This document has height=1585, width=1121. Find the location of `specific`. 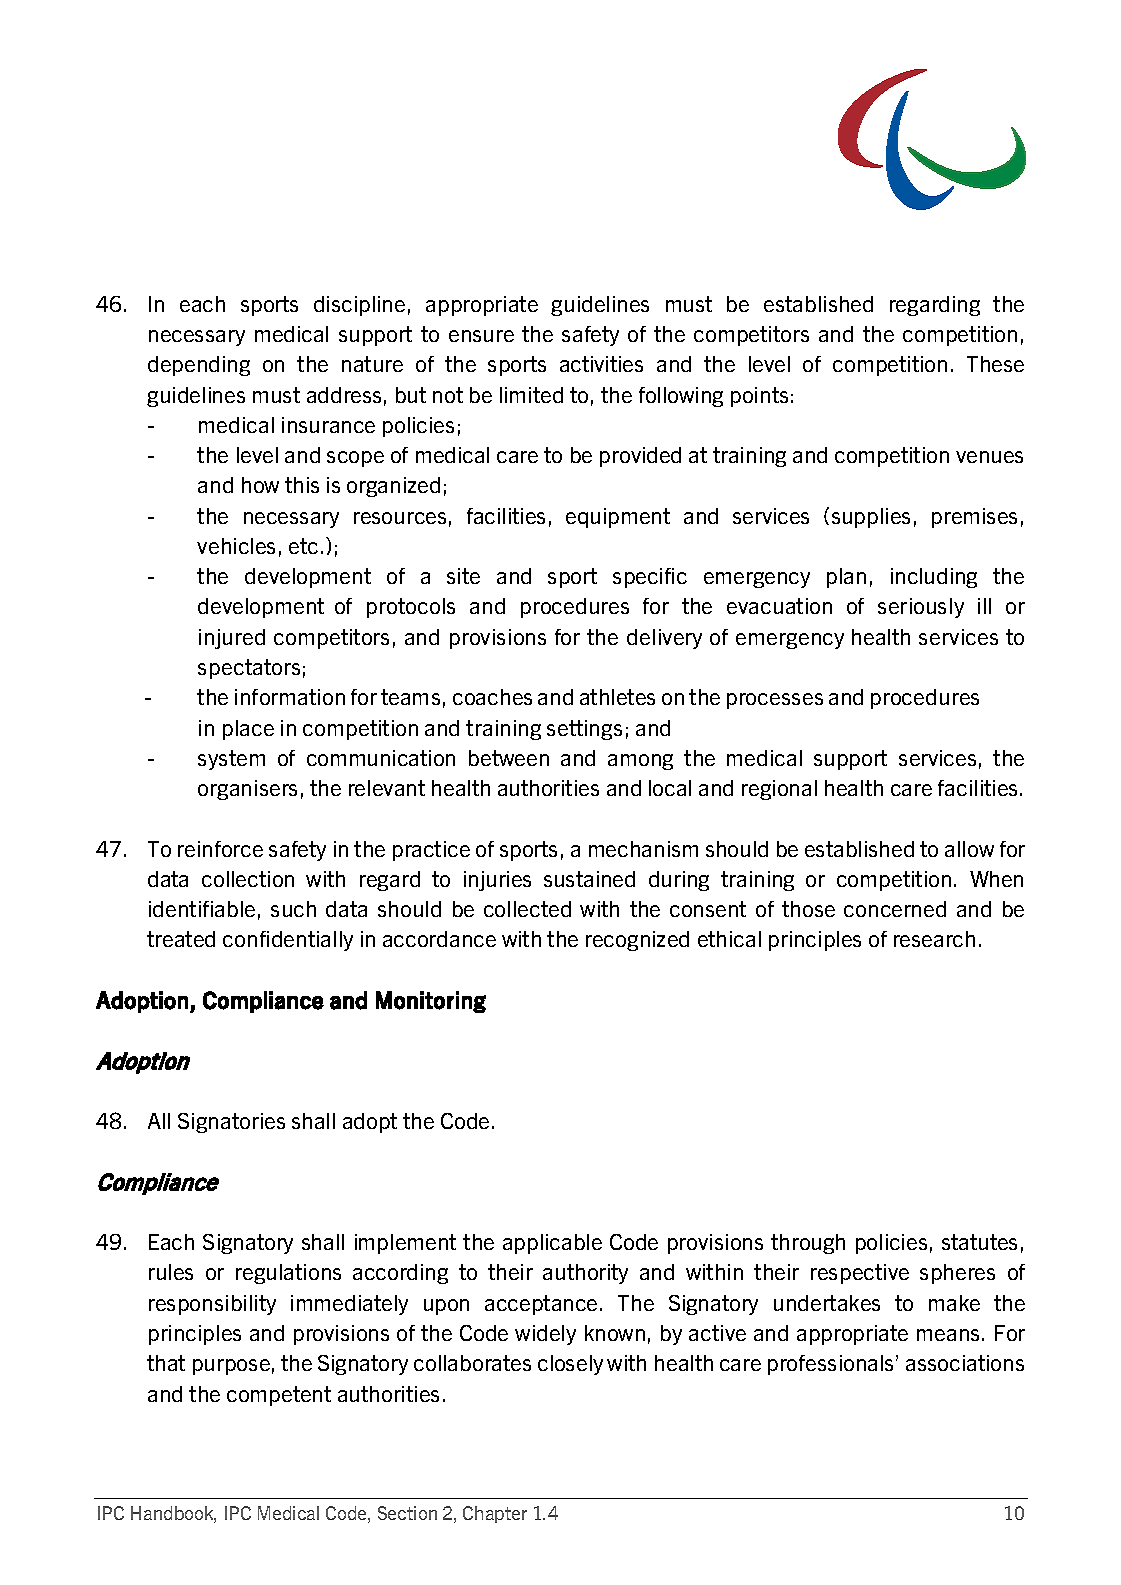

specific is located at coordinates (650, 578).
